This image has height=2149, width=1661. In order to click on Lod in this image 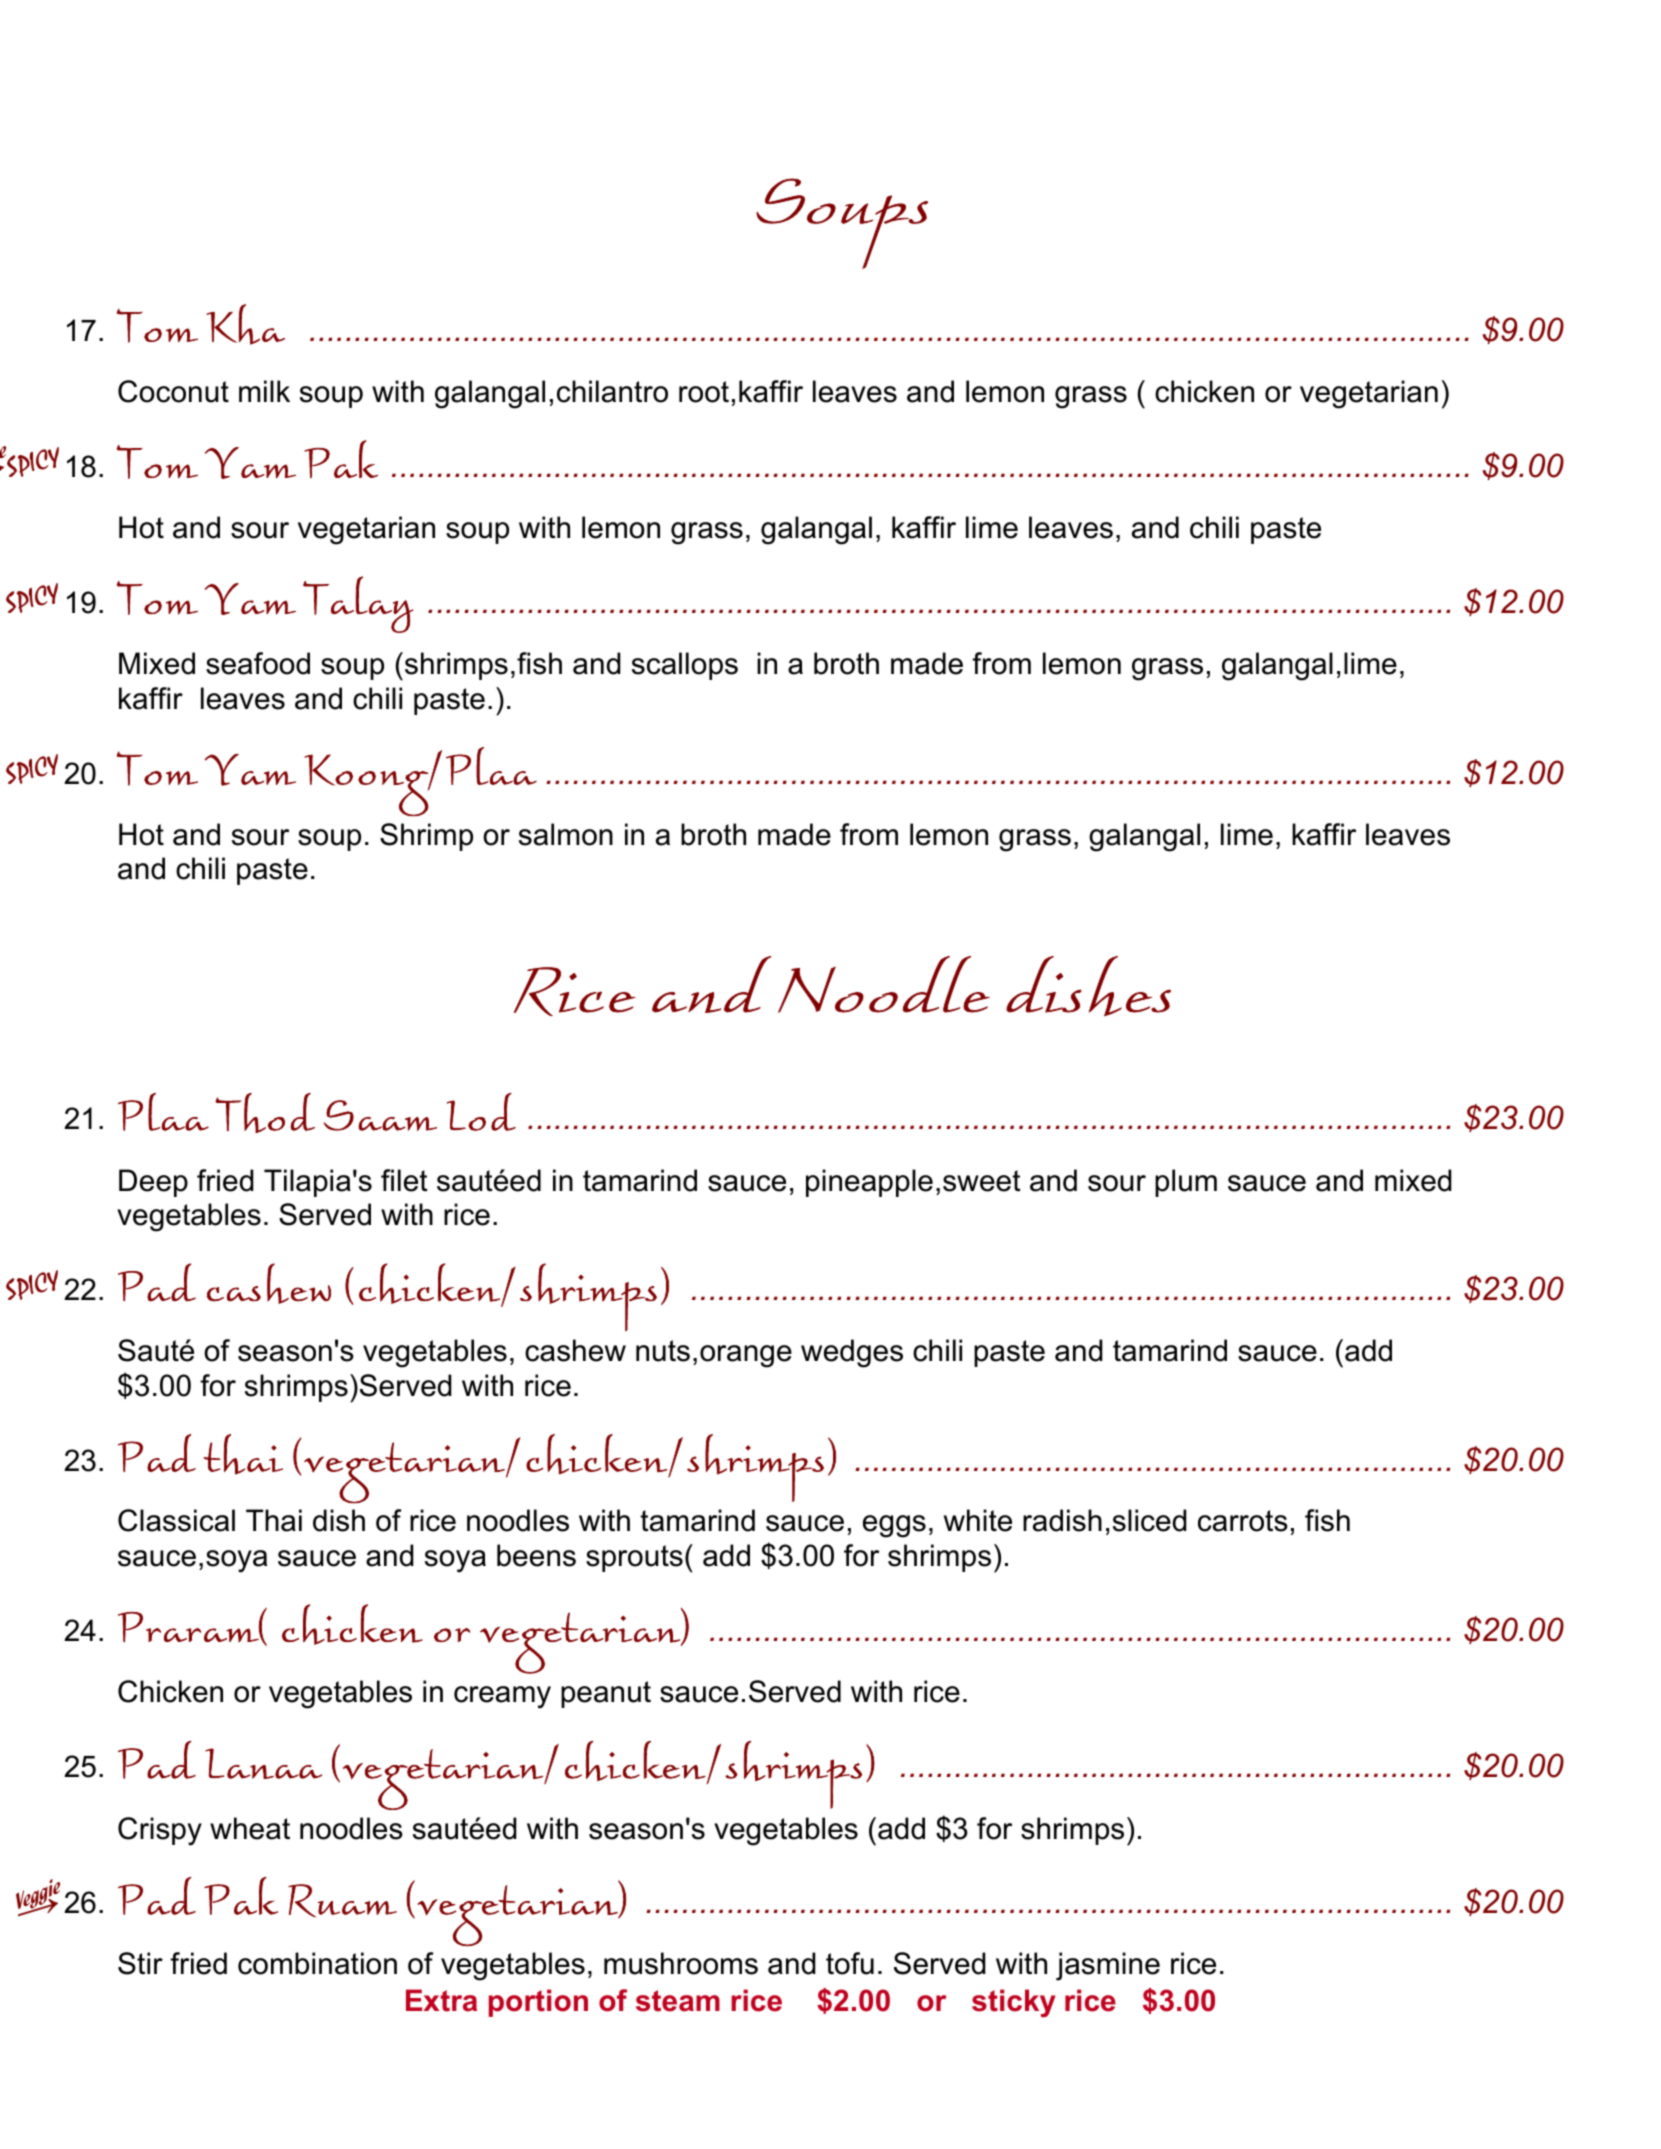, I will do `click(481, 1112)`.
